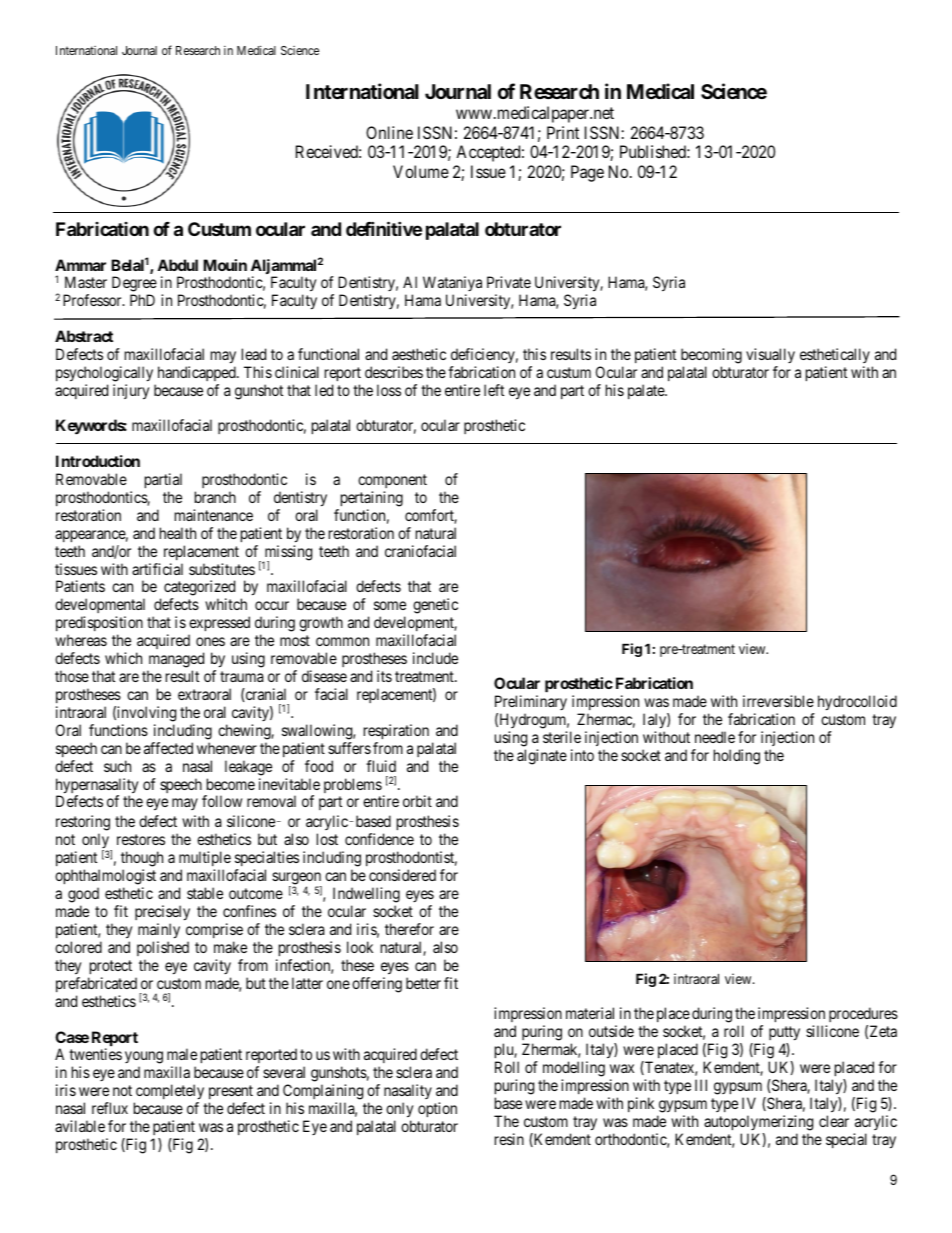  Describe the element at coordinates (177, 265) in the screenshot. I see `Abdul` at that location.
